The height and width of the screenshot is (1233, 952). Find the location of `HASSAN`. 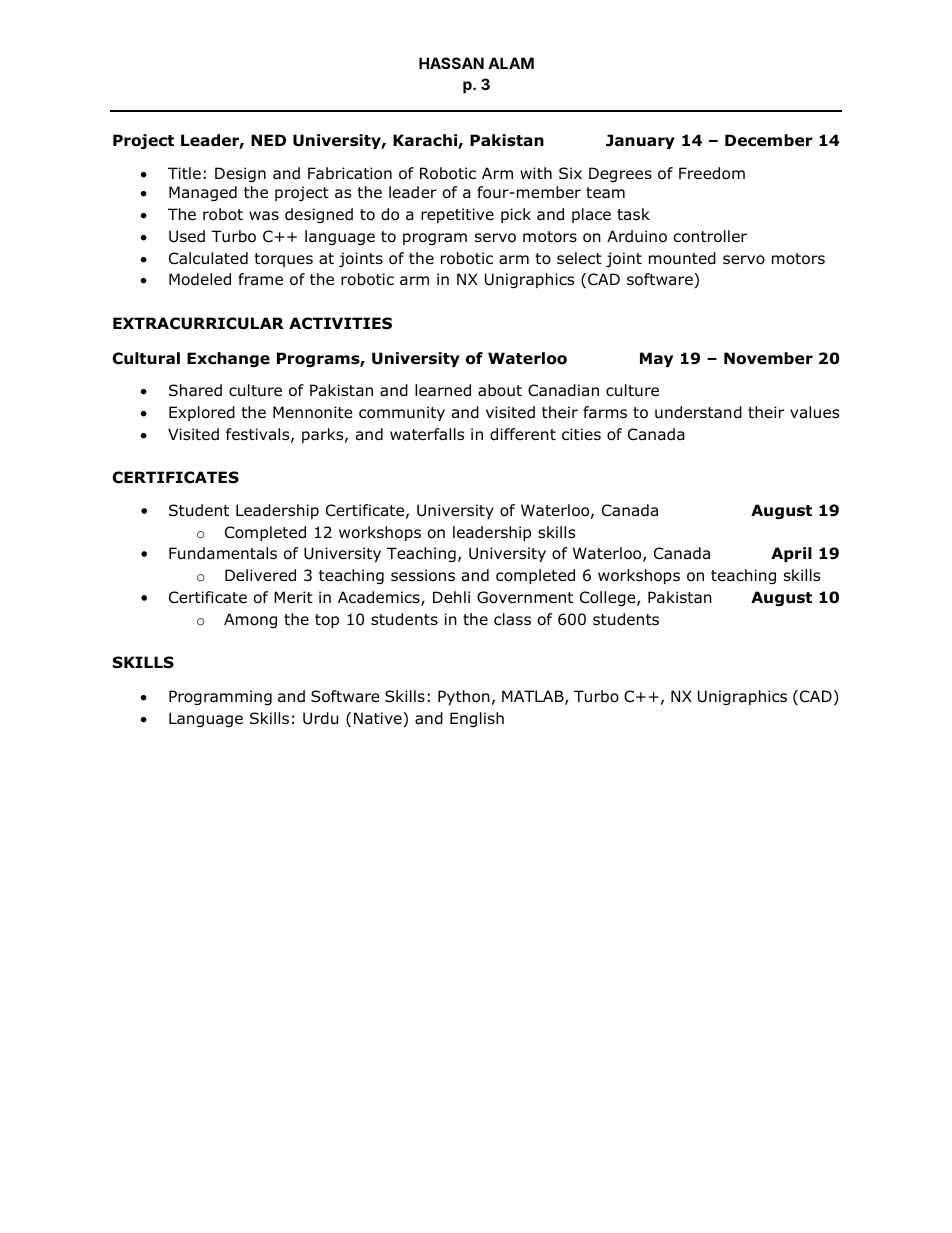

HASSAN is located at coordinates (451, 63).
